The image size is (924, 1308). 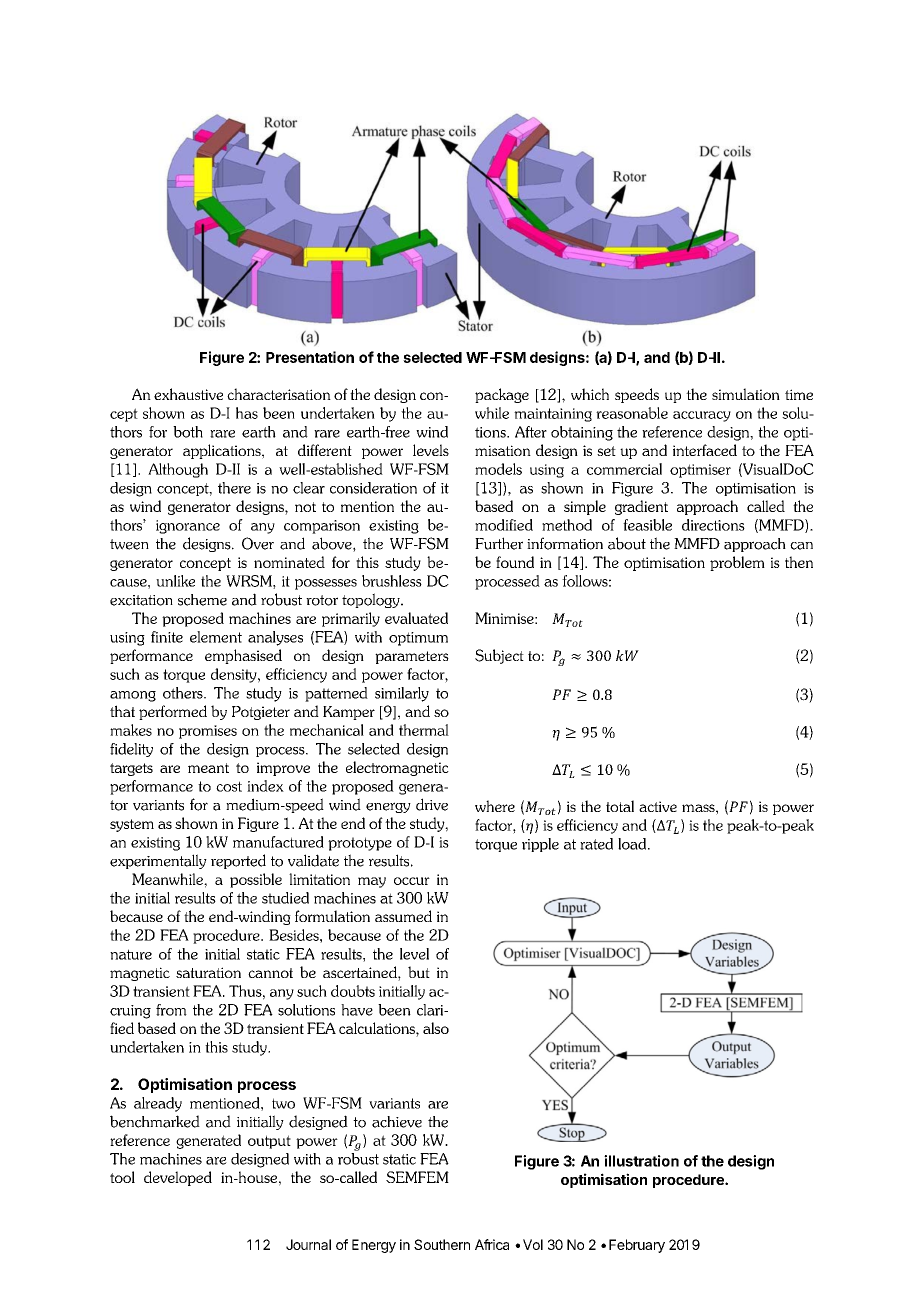 I want to click on also, so click(x=436, y=1028).
